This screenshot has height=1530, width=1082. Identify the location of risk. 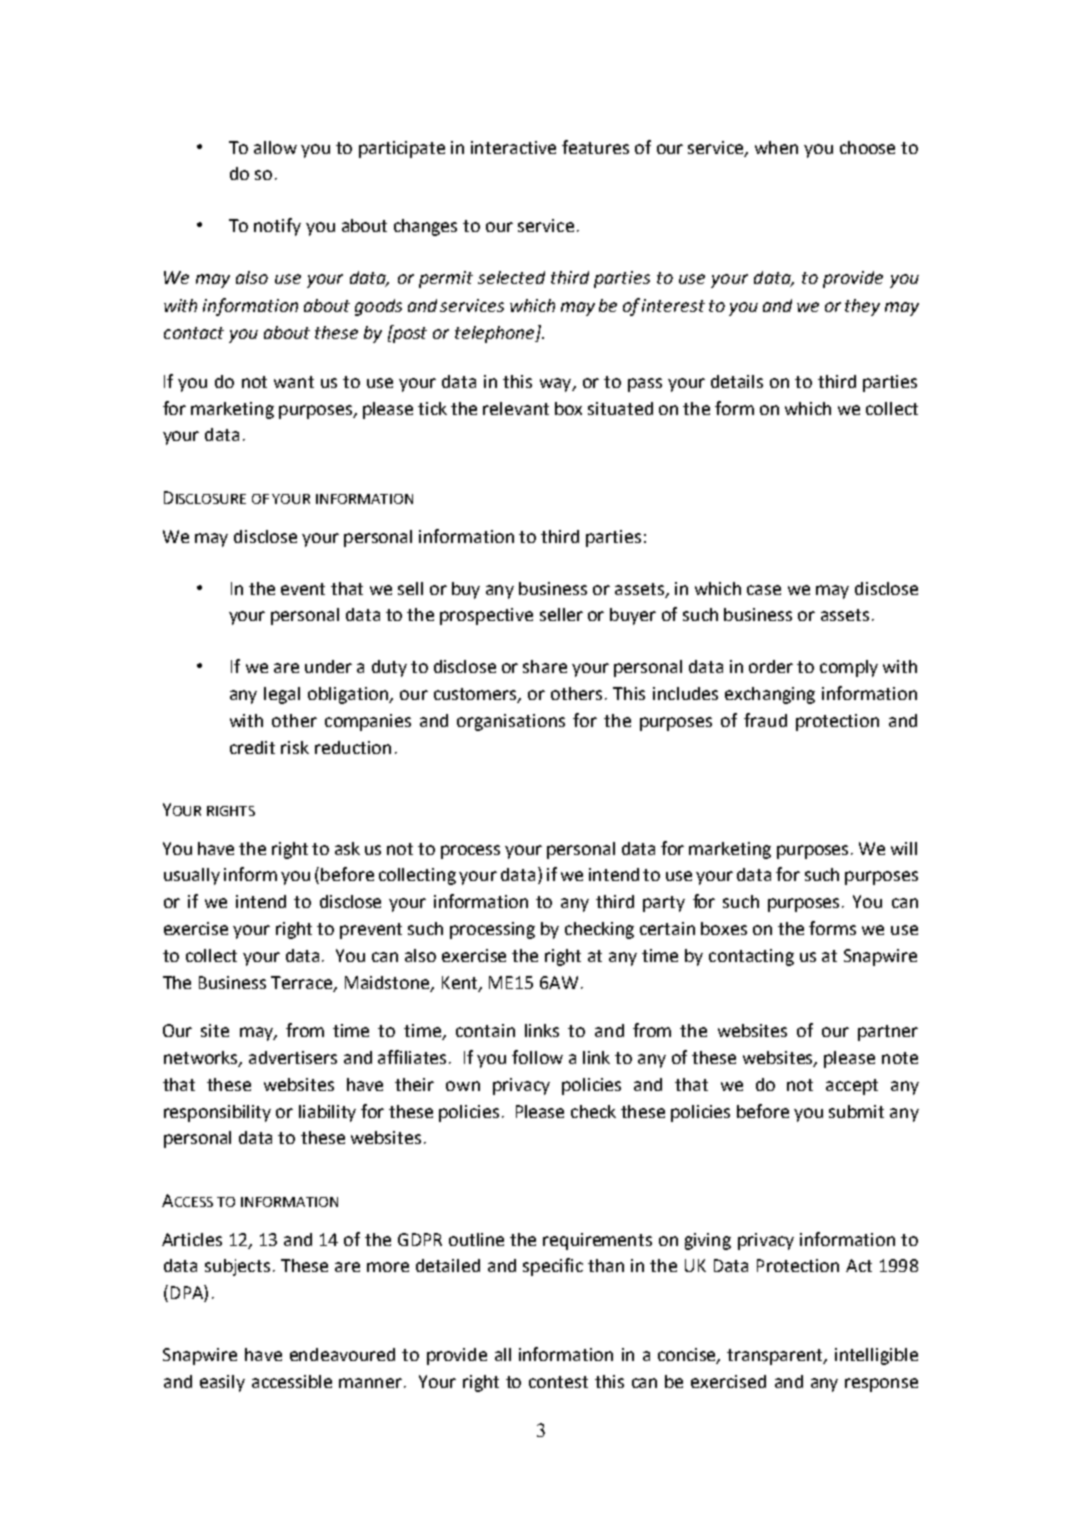
(295, 747).
